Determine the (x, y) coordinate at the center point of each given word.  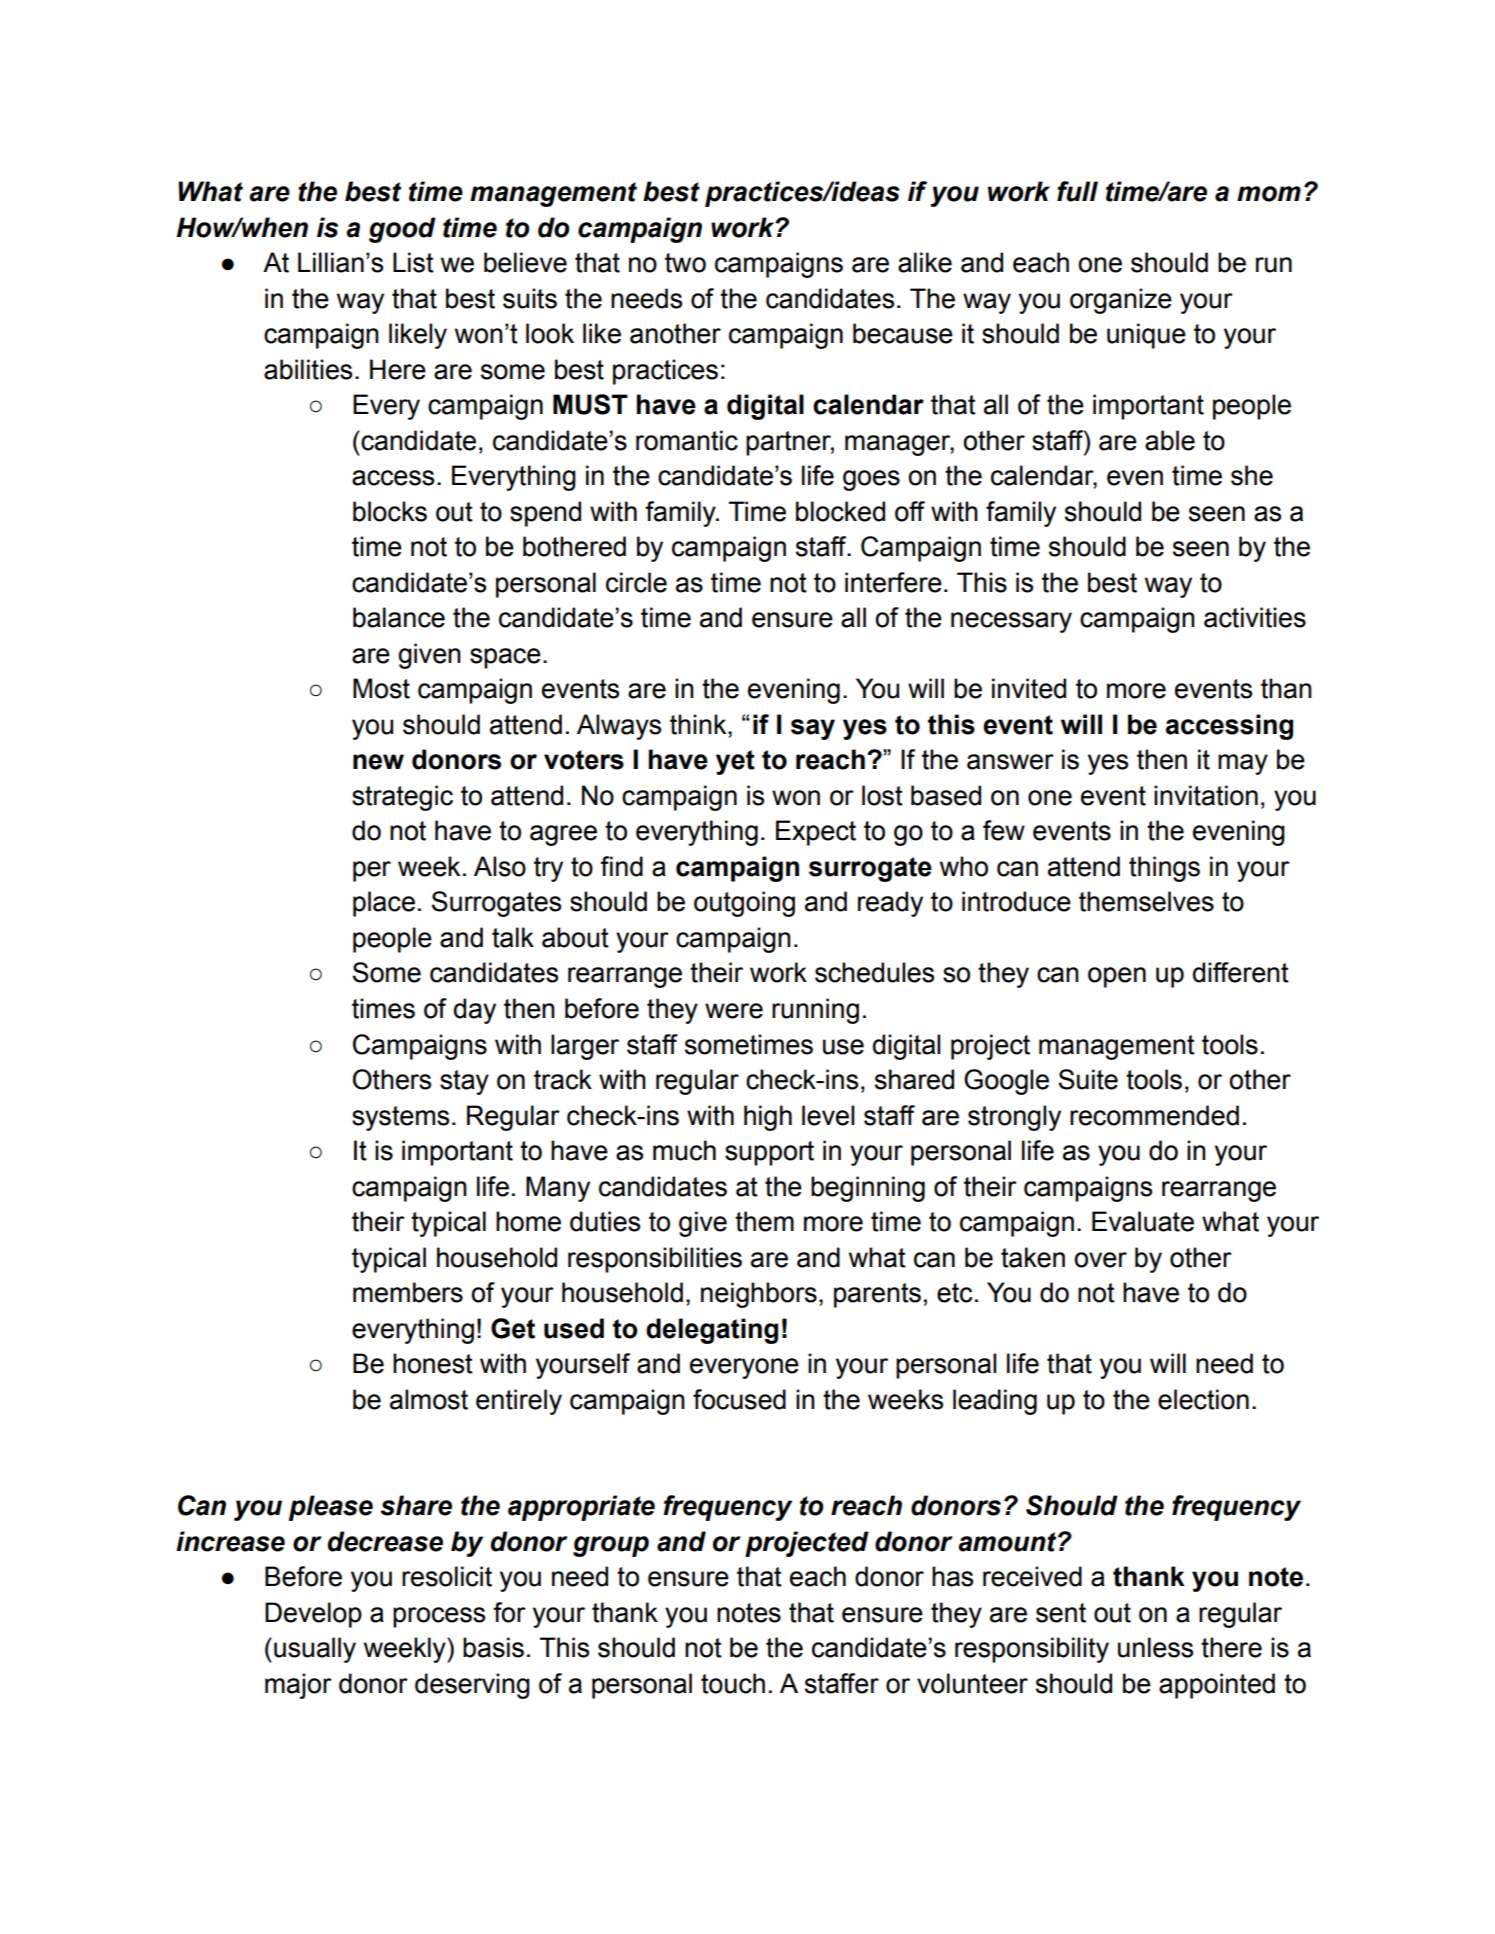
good (402, 230)
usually (315, 1650)
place (384, 904)
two (685, 263)
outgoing (744, 904)
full (1077, 191)
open (1117, 977)
